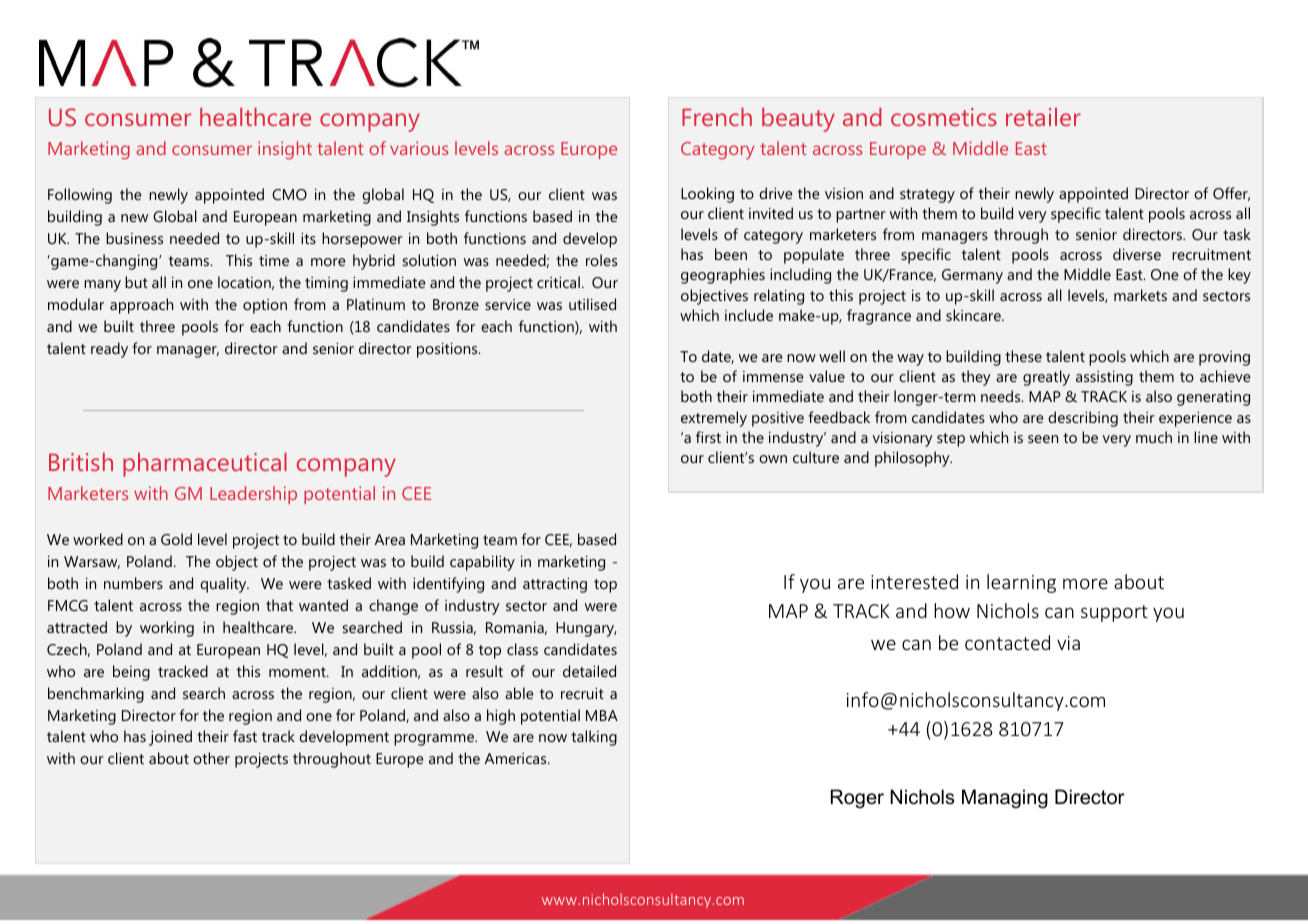 This screenshot has width=1308, height=924. What do you see at coordinates (717, 117) in the screenshot?
I see `French` at bounding box center [717, 117].
